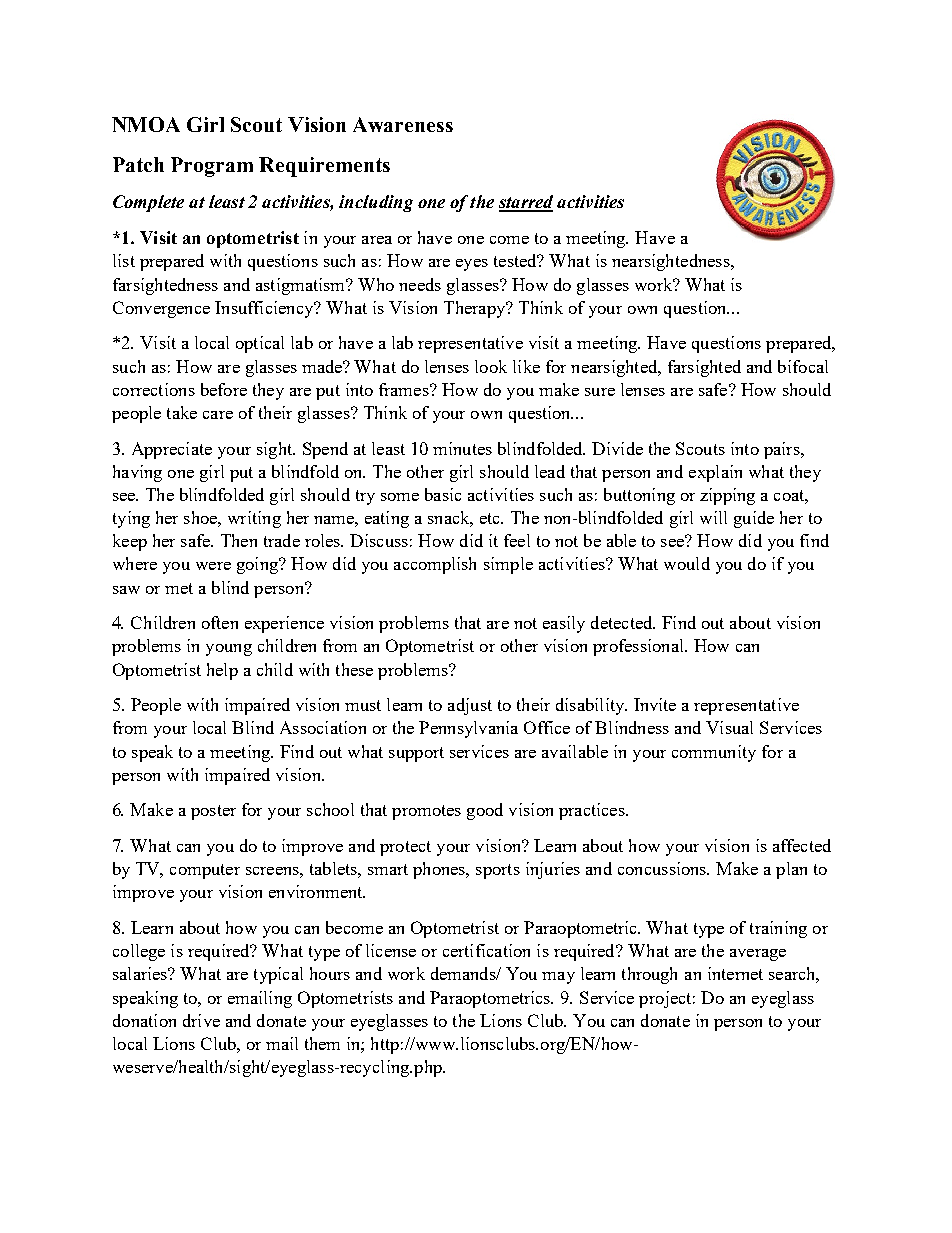 This screenshot has height=1233, width=952. Describe the element at coordinates (435, 565) in the screenshot. I see `accomplish` at that location.
